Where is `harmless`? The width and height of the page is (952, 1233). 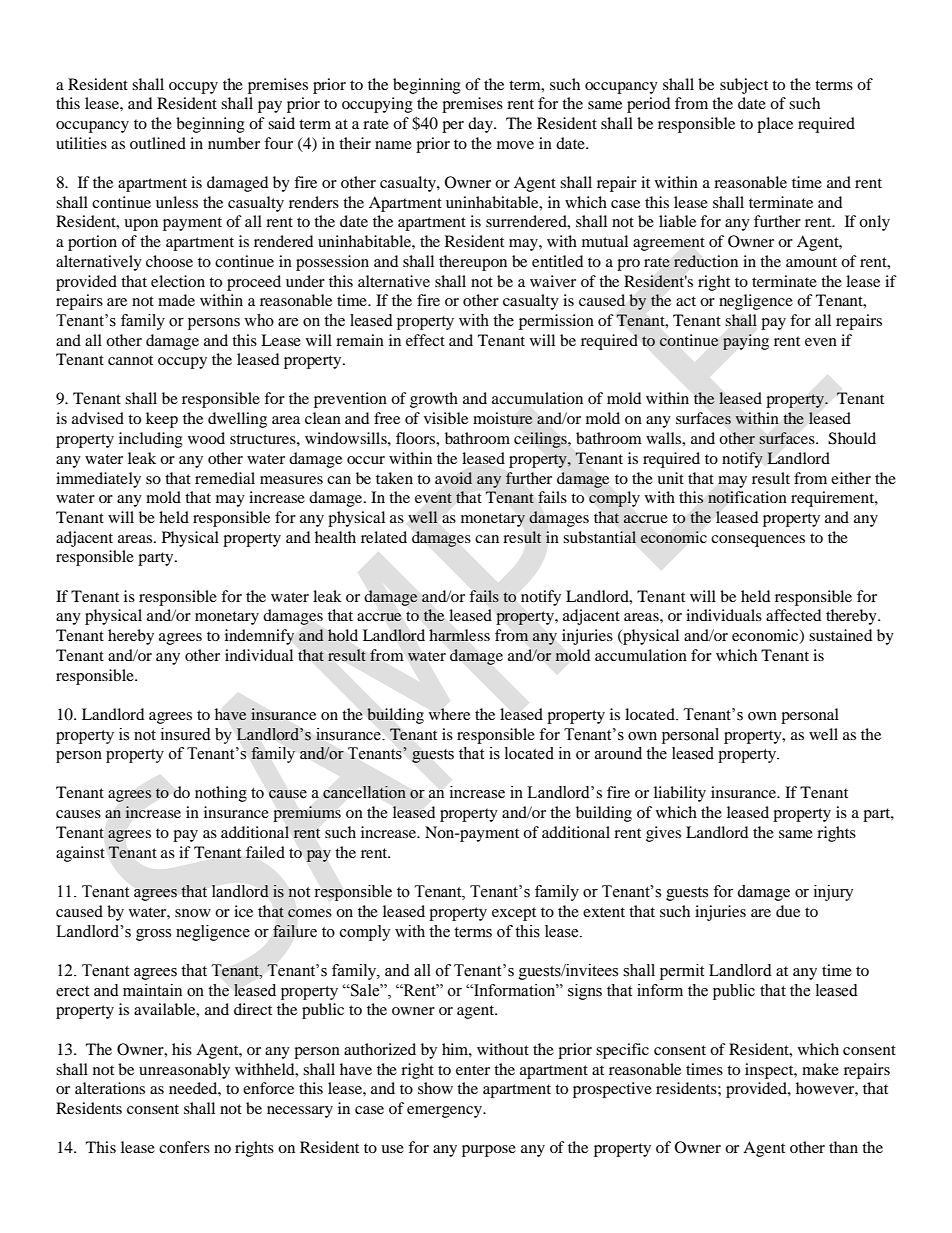 harmless is located at coordinates (459, 635).
